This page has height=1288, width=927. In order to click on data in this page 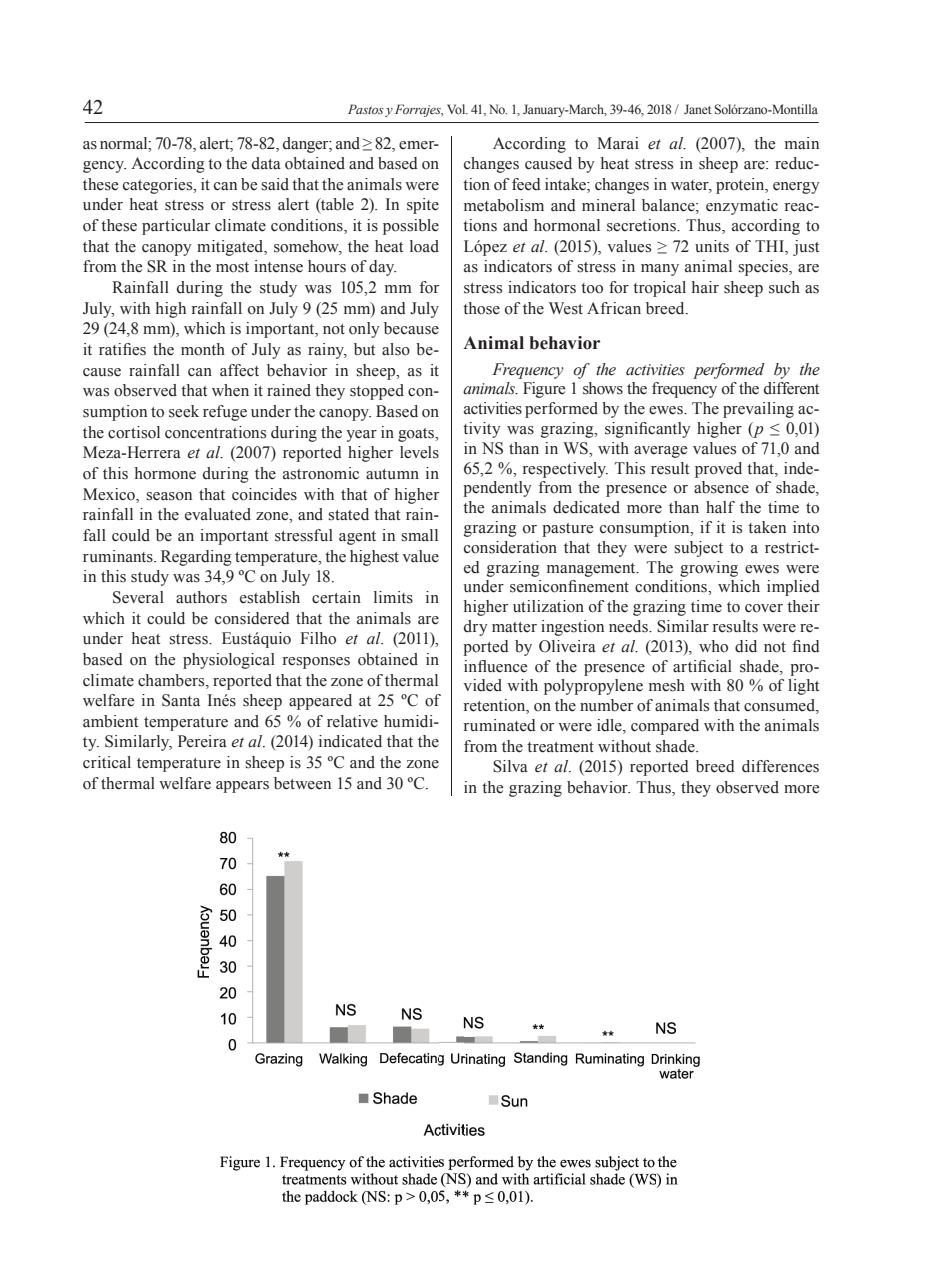, I will do `click(266, 163)`.
